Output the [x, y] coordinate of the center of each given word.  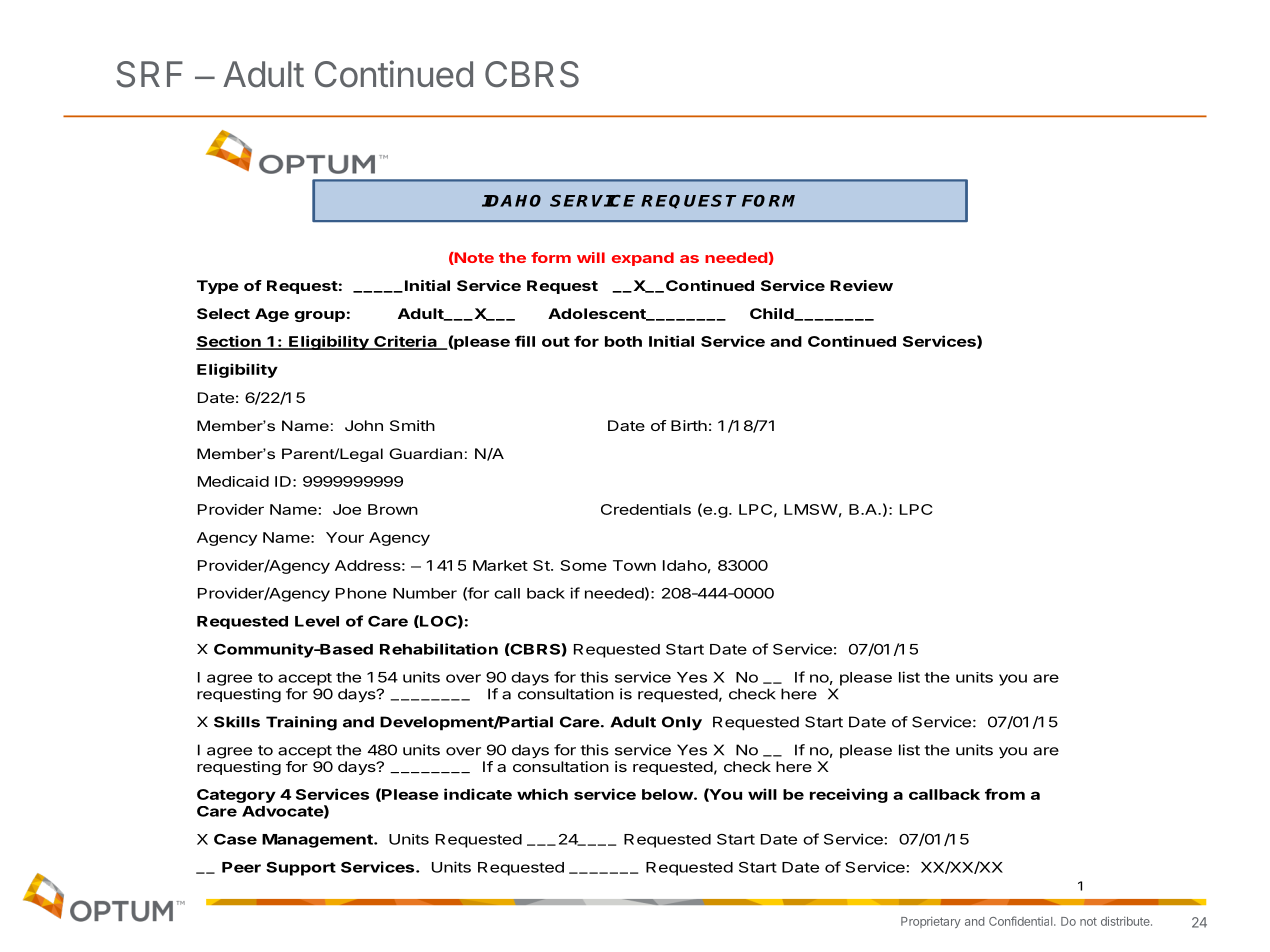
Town [634, 565]
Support [301, 869]
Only [682, 723]
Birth [689, 425]
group [319, 316]
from [1005, 794]
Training [301, 723]
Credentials [646, 509]
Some [583, 565]
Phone [361, 593]
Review [861, 285]
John [364, 425]
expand [643, 259]
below [668, 794]
